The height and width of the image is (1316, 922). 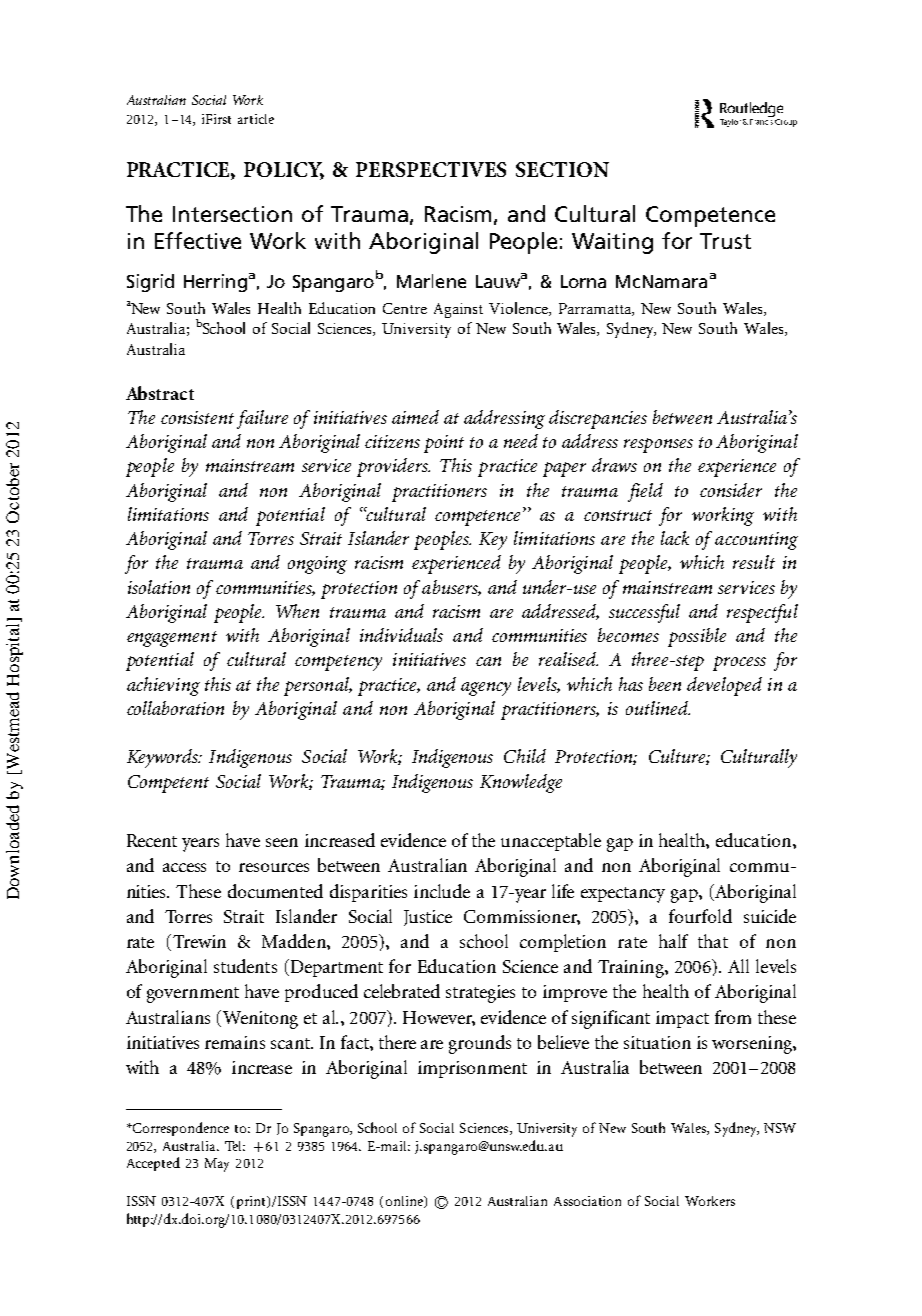 I want to click on consider, so click(x=731, y=490).
